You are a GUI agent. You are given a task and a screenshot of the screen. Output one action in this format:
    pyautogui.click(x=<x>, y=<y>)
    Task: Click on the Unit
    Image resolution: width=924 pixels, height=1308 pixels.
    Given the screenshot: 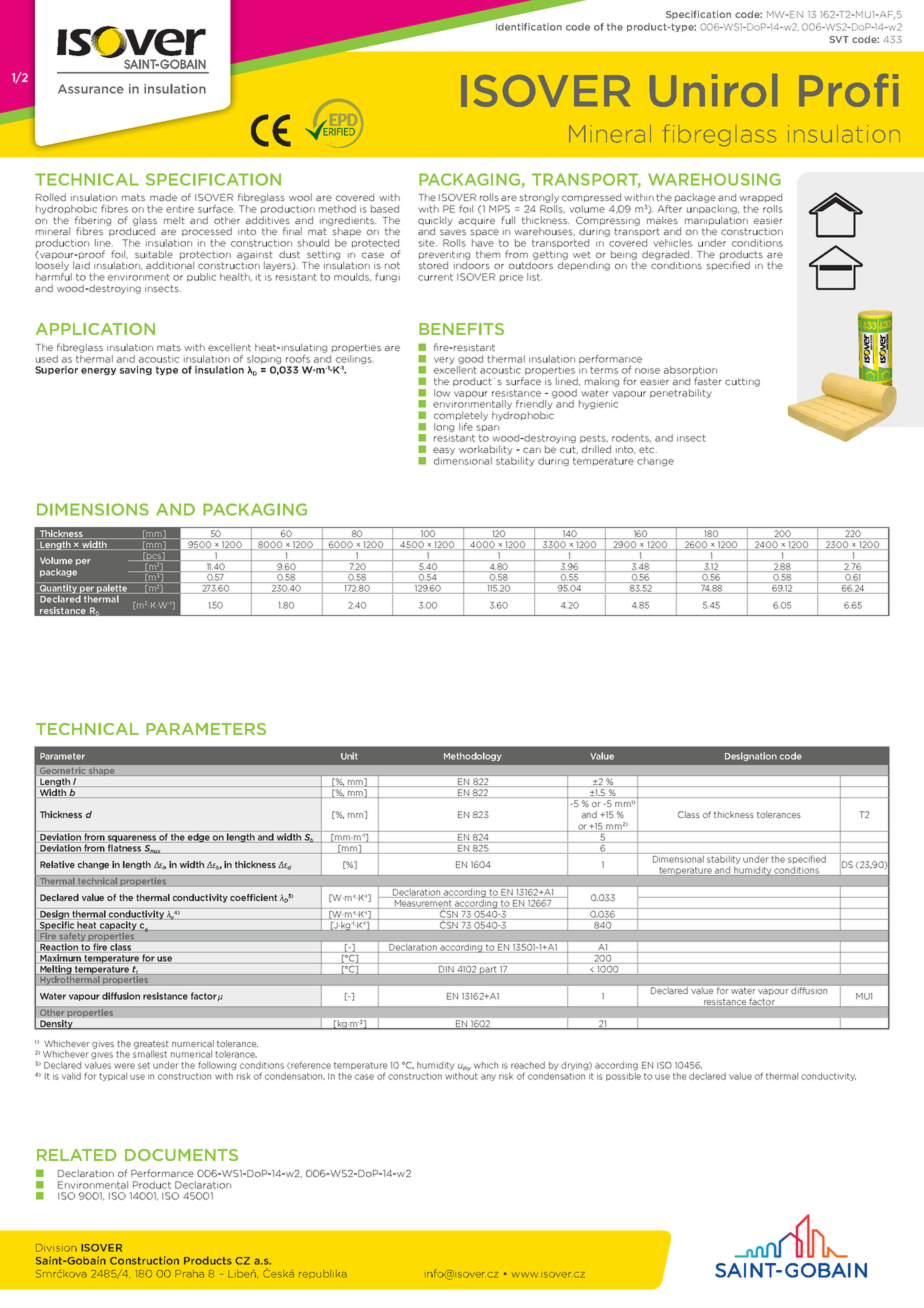 What is the action you would take?
    pyautogui.click(x=349, y=756)
